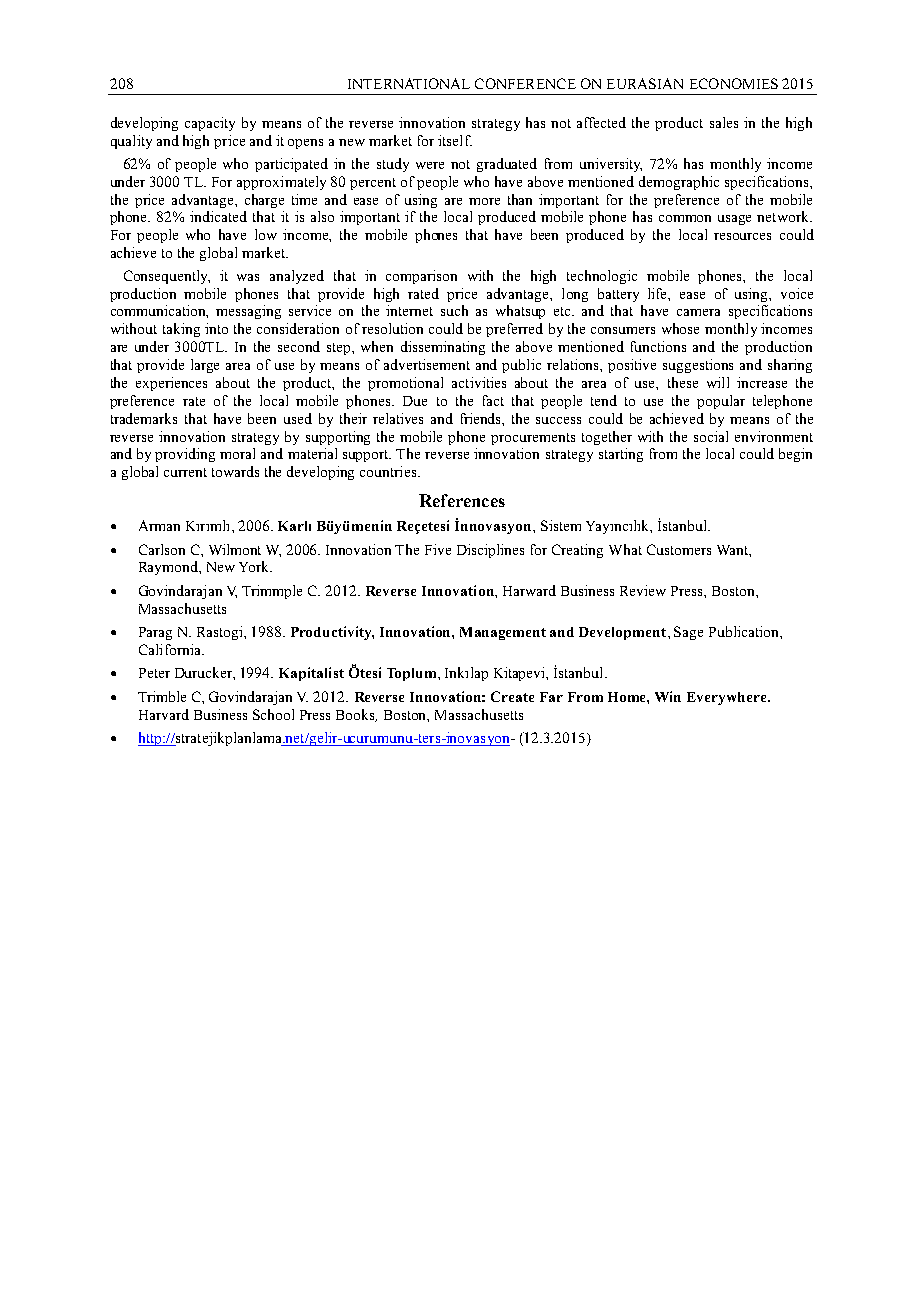  What do you see at coordinates (724, 122) in the page?
I see `sales` at bounding box center [724, 122].
